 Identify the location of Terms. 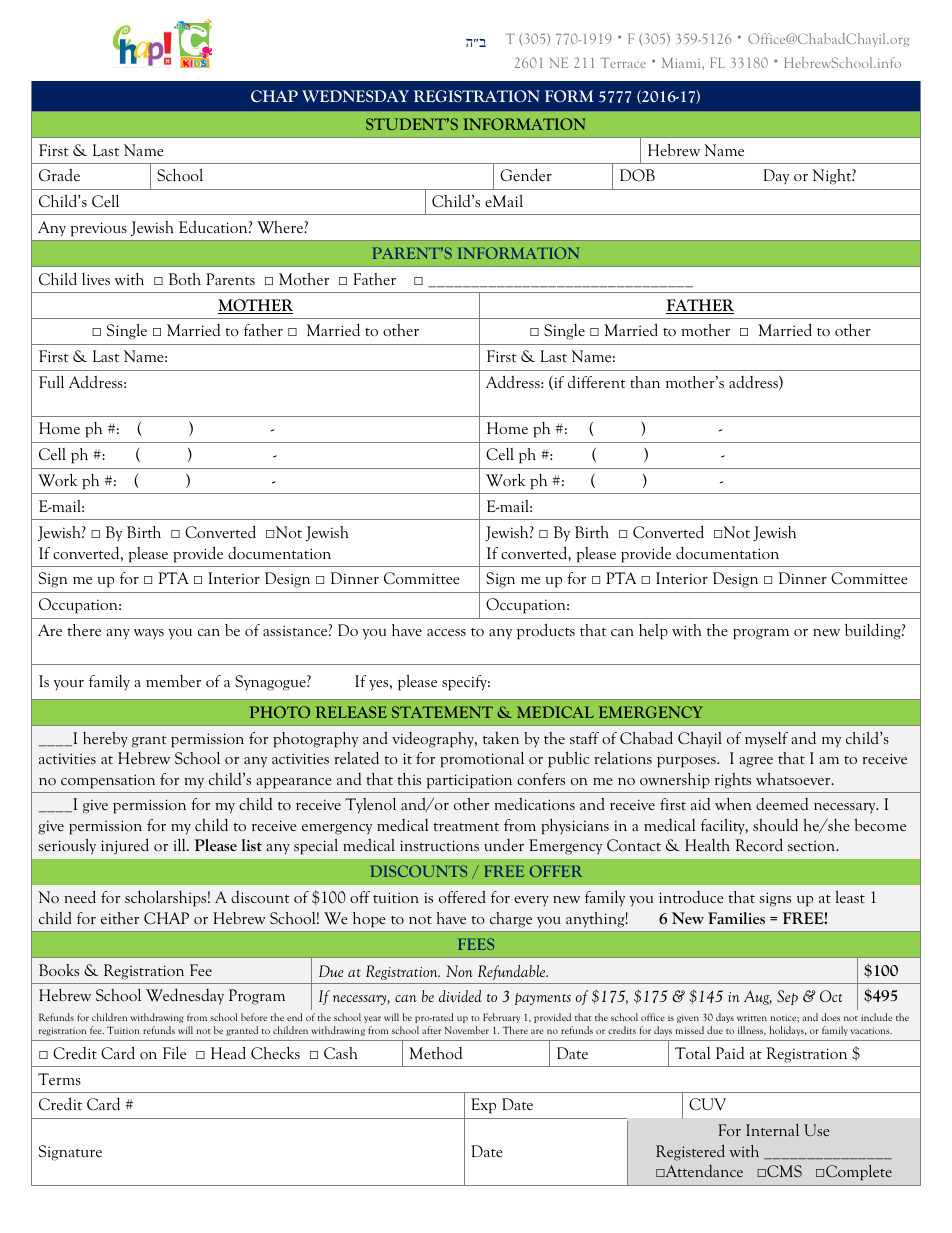
(59, 1079).
